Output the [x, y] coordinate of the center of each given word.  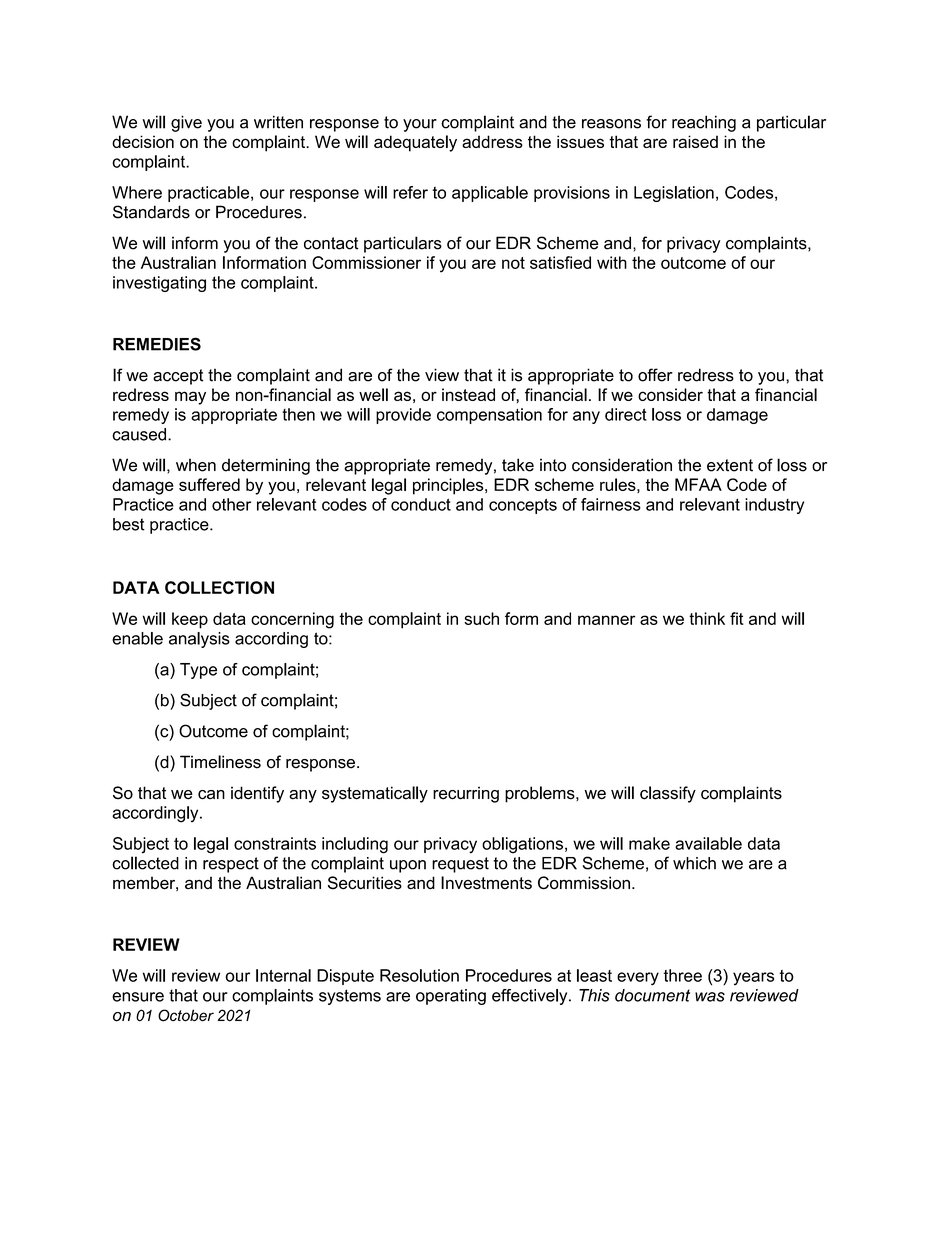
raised [695, 141]
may [190, 398]
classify [668, 794]
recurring [466, 794]
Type [198, 671]
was [710, 997]
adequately [415, 143]
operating [451, 997]
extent [730, 465]
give [186, 123]
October [186, 1015]
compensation [489, 416]
